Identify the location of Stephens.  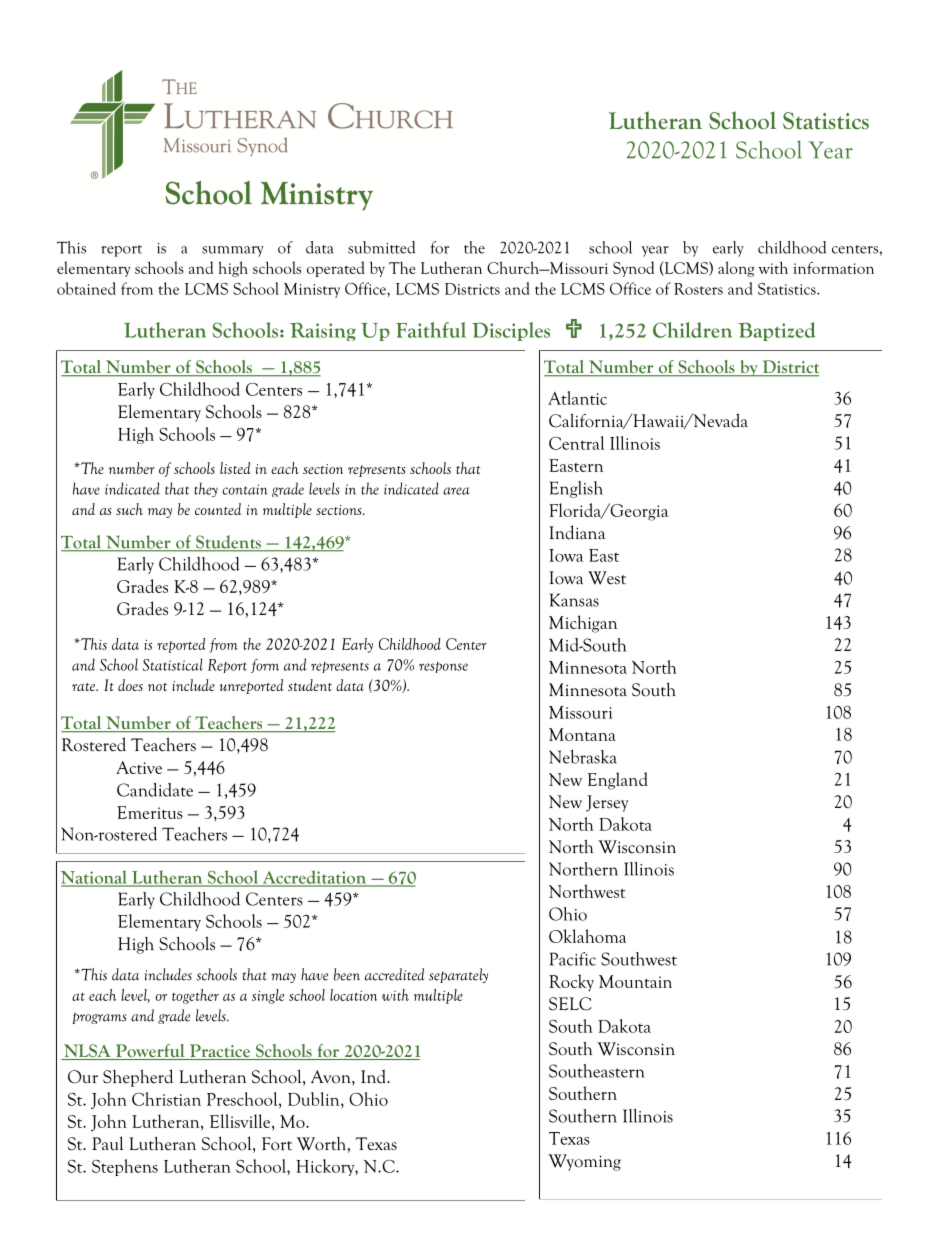
(125, 1167).
